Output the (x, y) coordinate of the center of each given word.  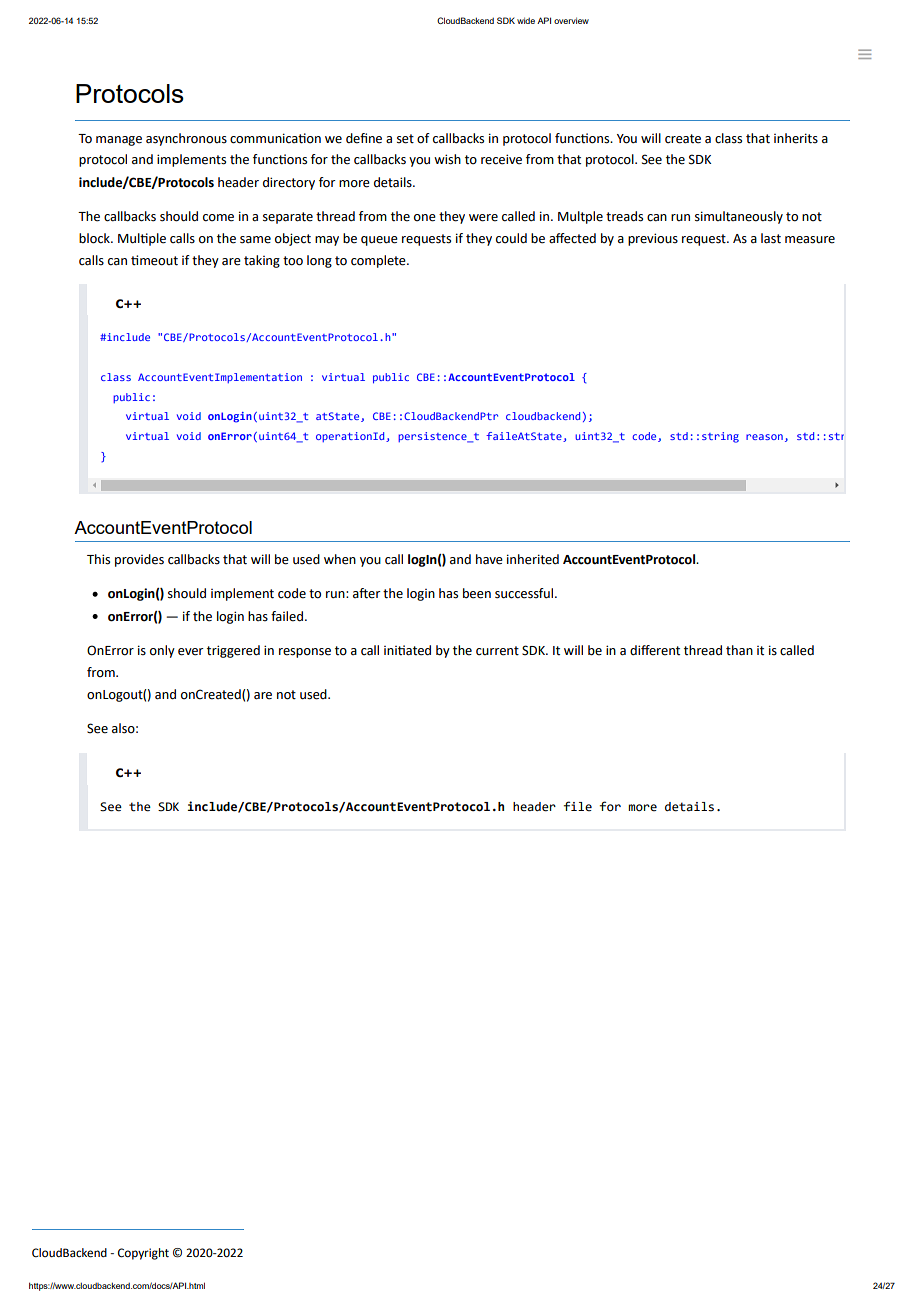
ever (191, 652)
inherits (796, 138)
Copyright (143, 1254)
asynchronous (186, 139)
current (497, 651)
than (739, 650)
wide (526, 20)
